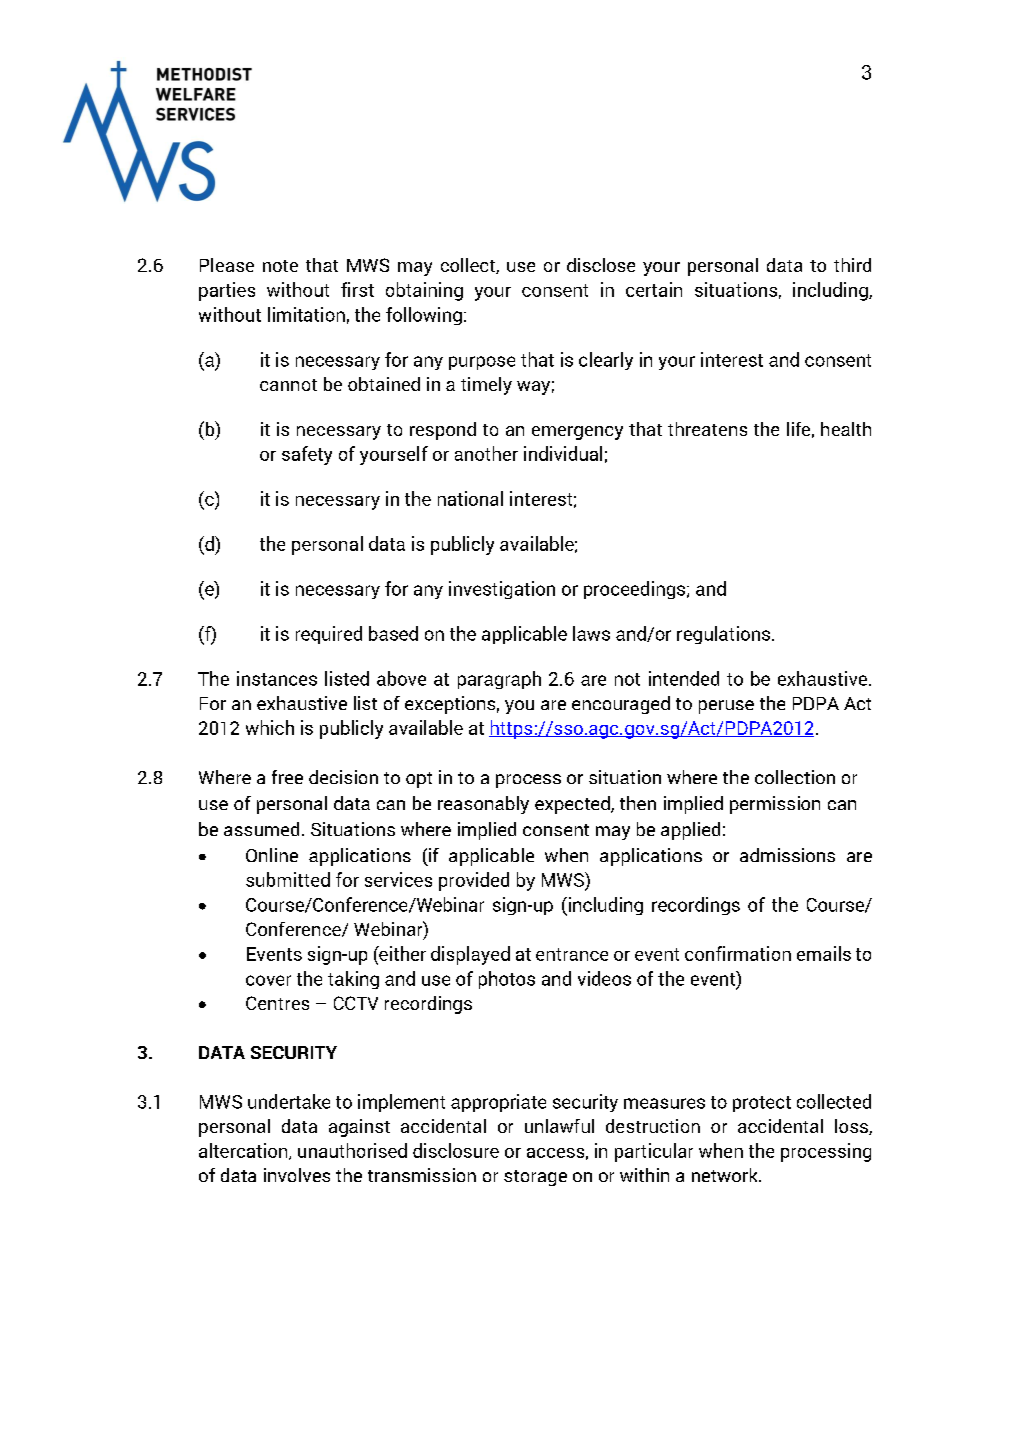 This screenshot has width=1010, height=1429. I want to click on limitation, so click(306, 314).
